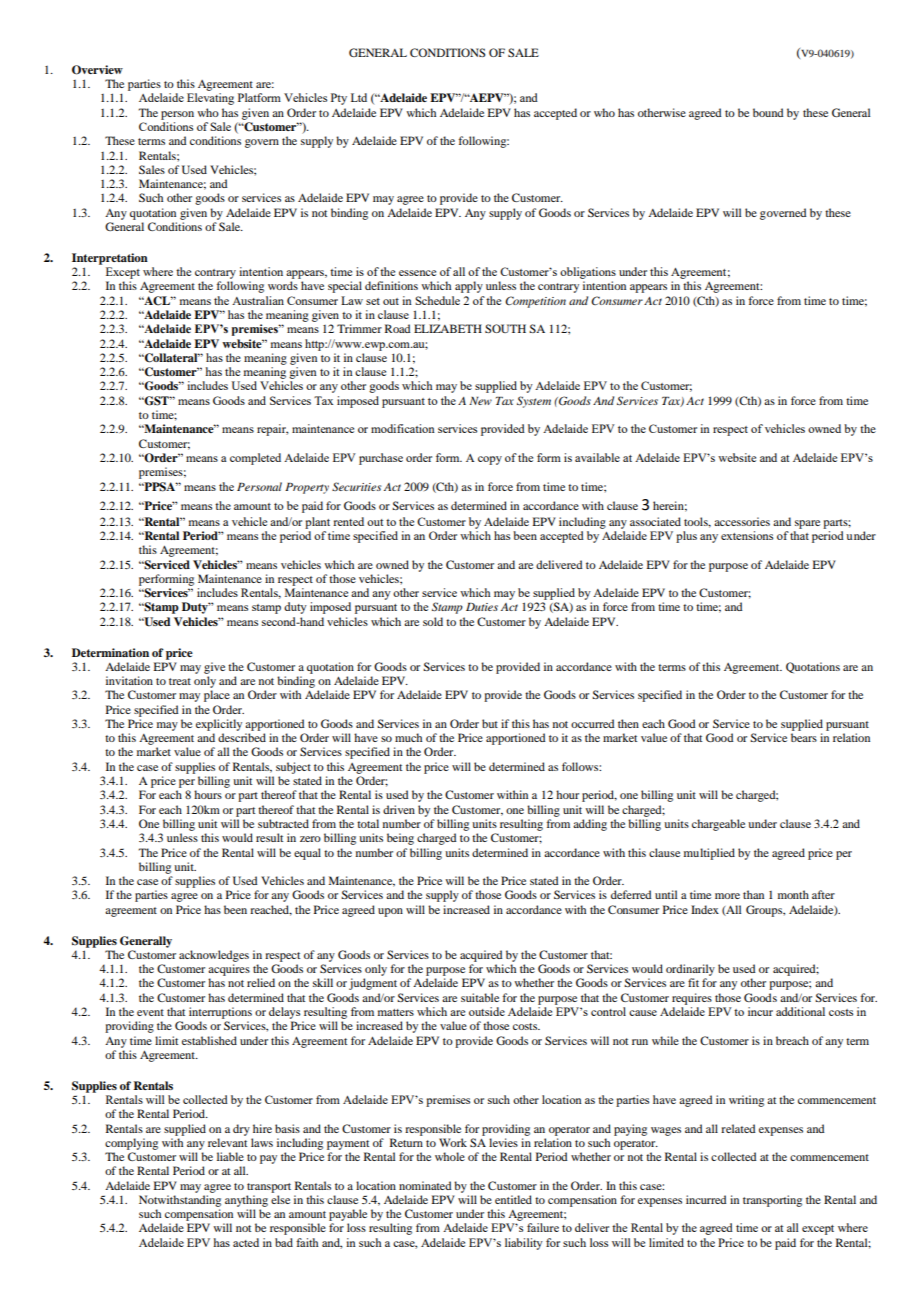 The width and height of the document is (924, 1308). Describe the element at coordinates (359, 97) in the document. I see `Ltd` at that location.
